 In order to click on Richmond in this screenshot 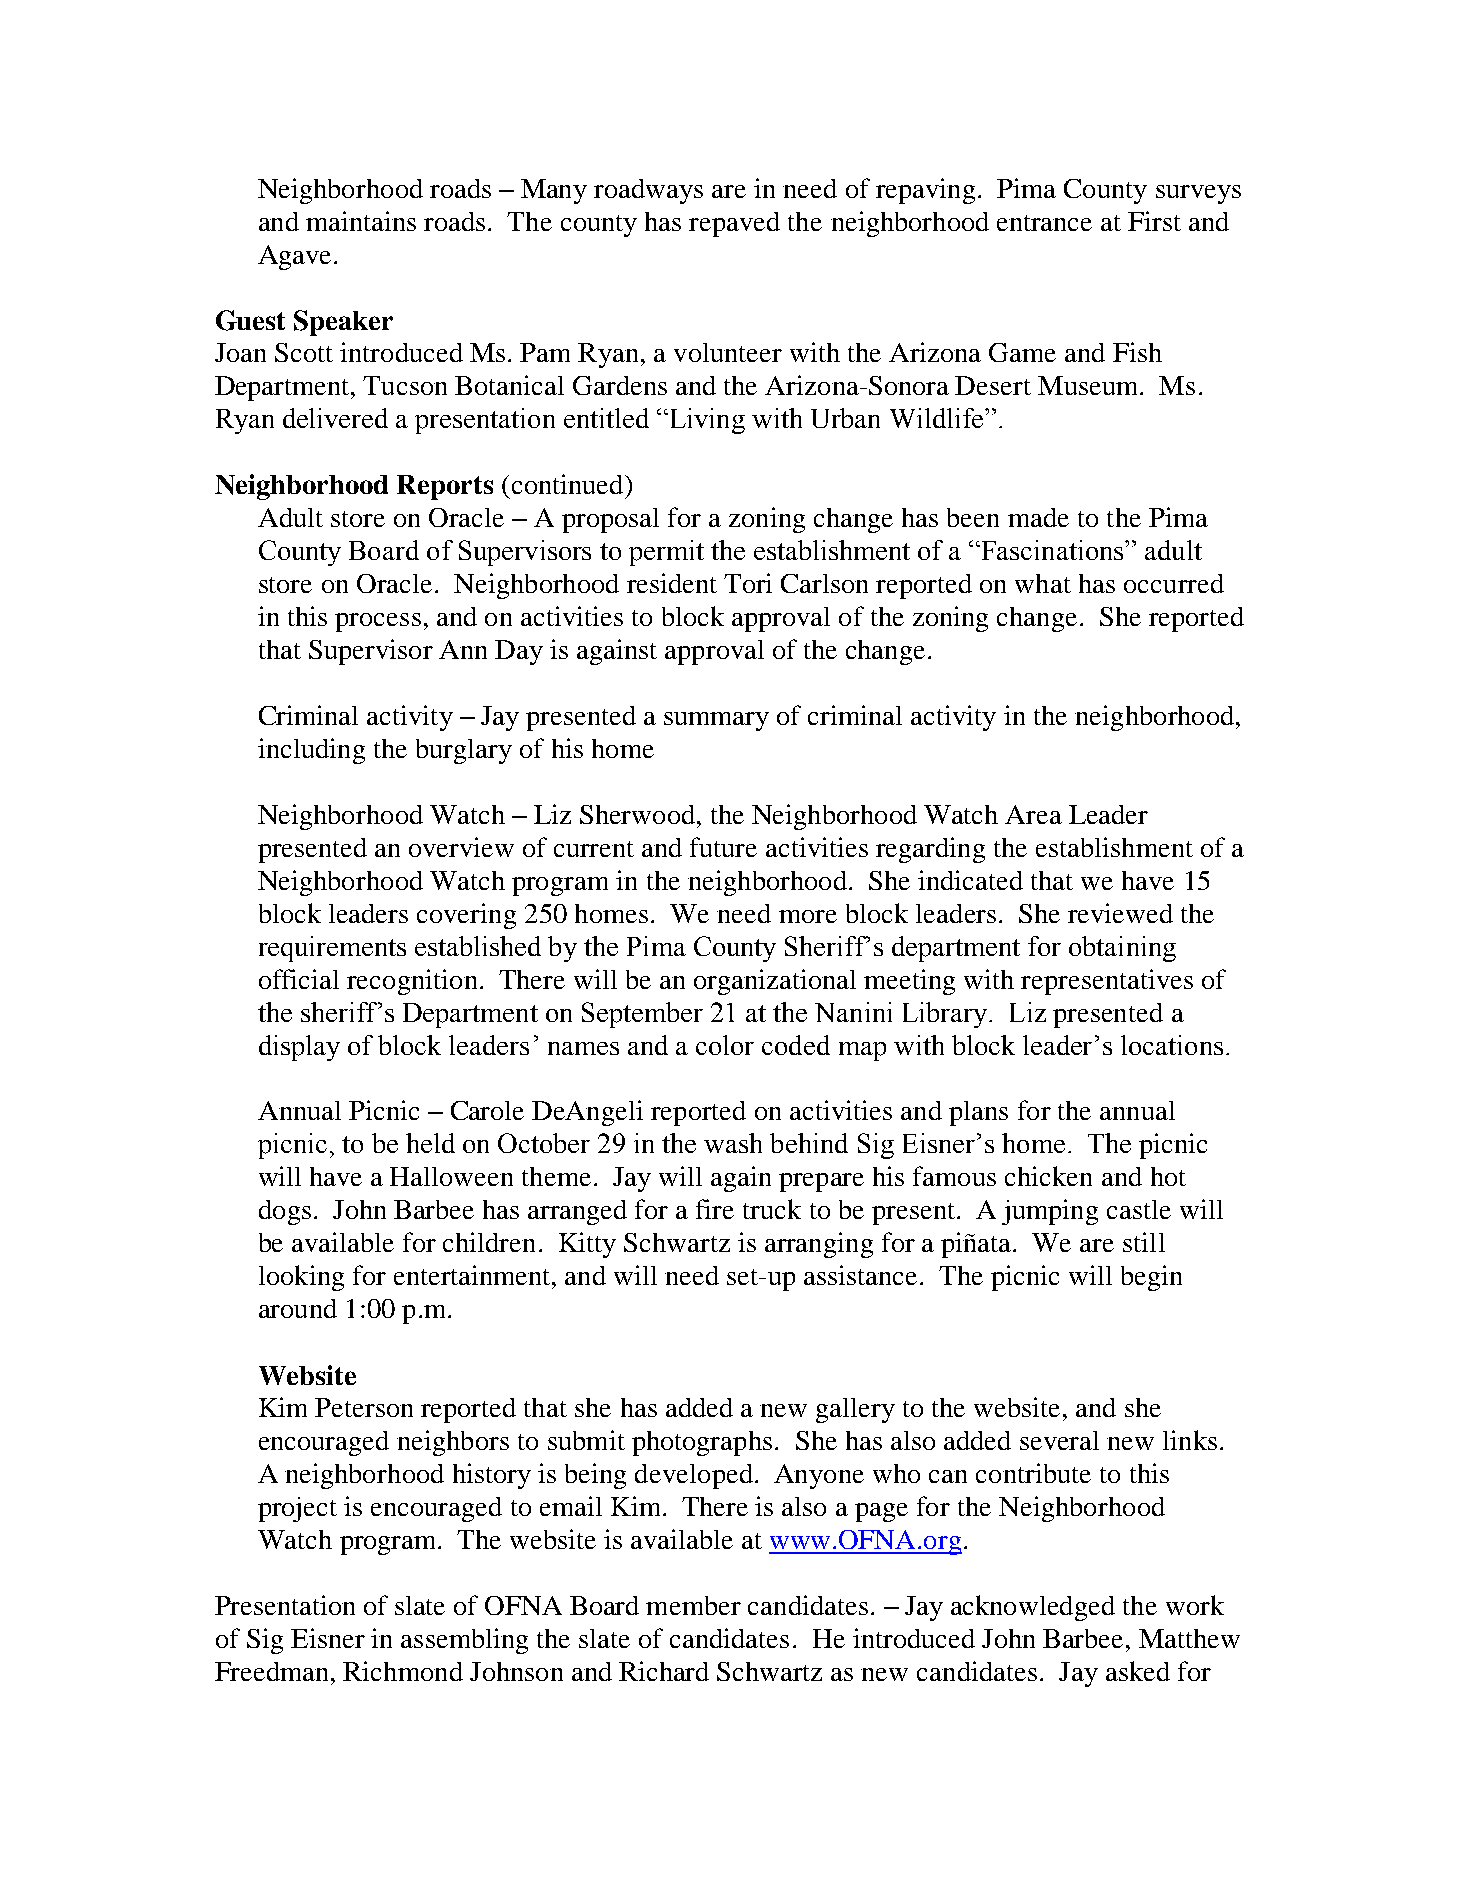, I will do `click(403, 1671)`.
